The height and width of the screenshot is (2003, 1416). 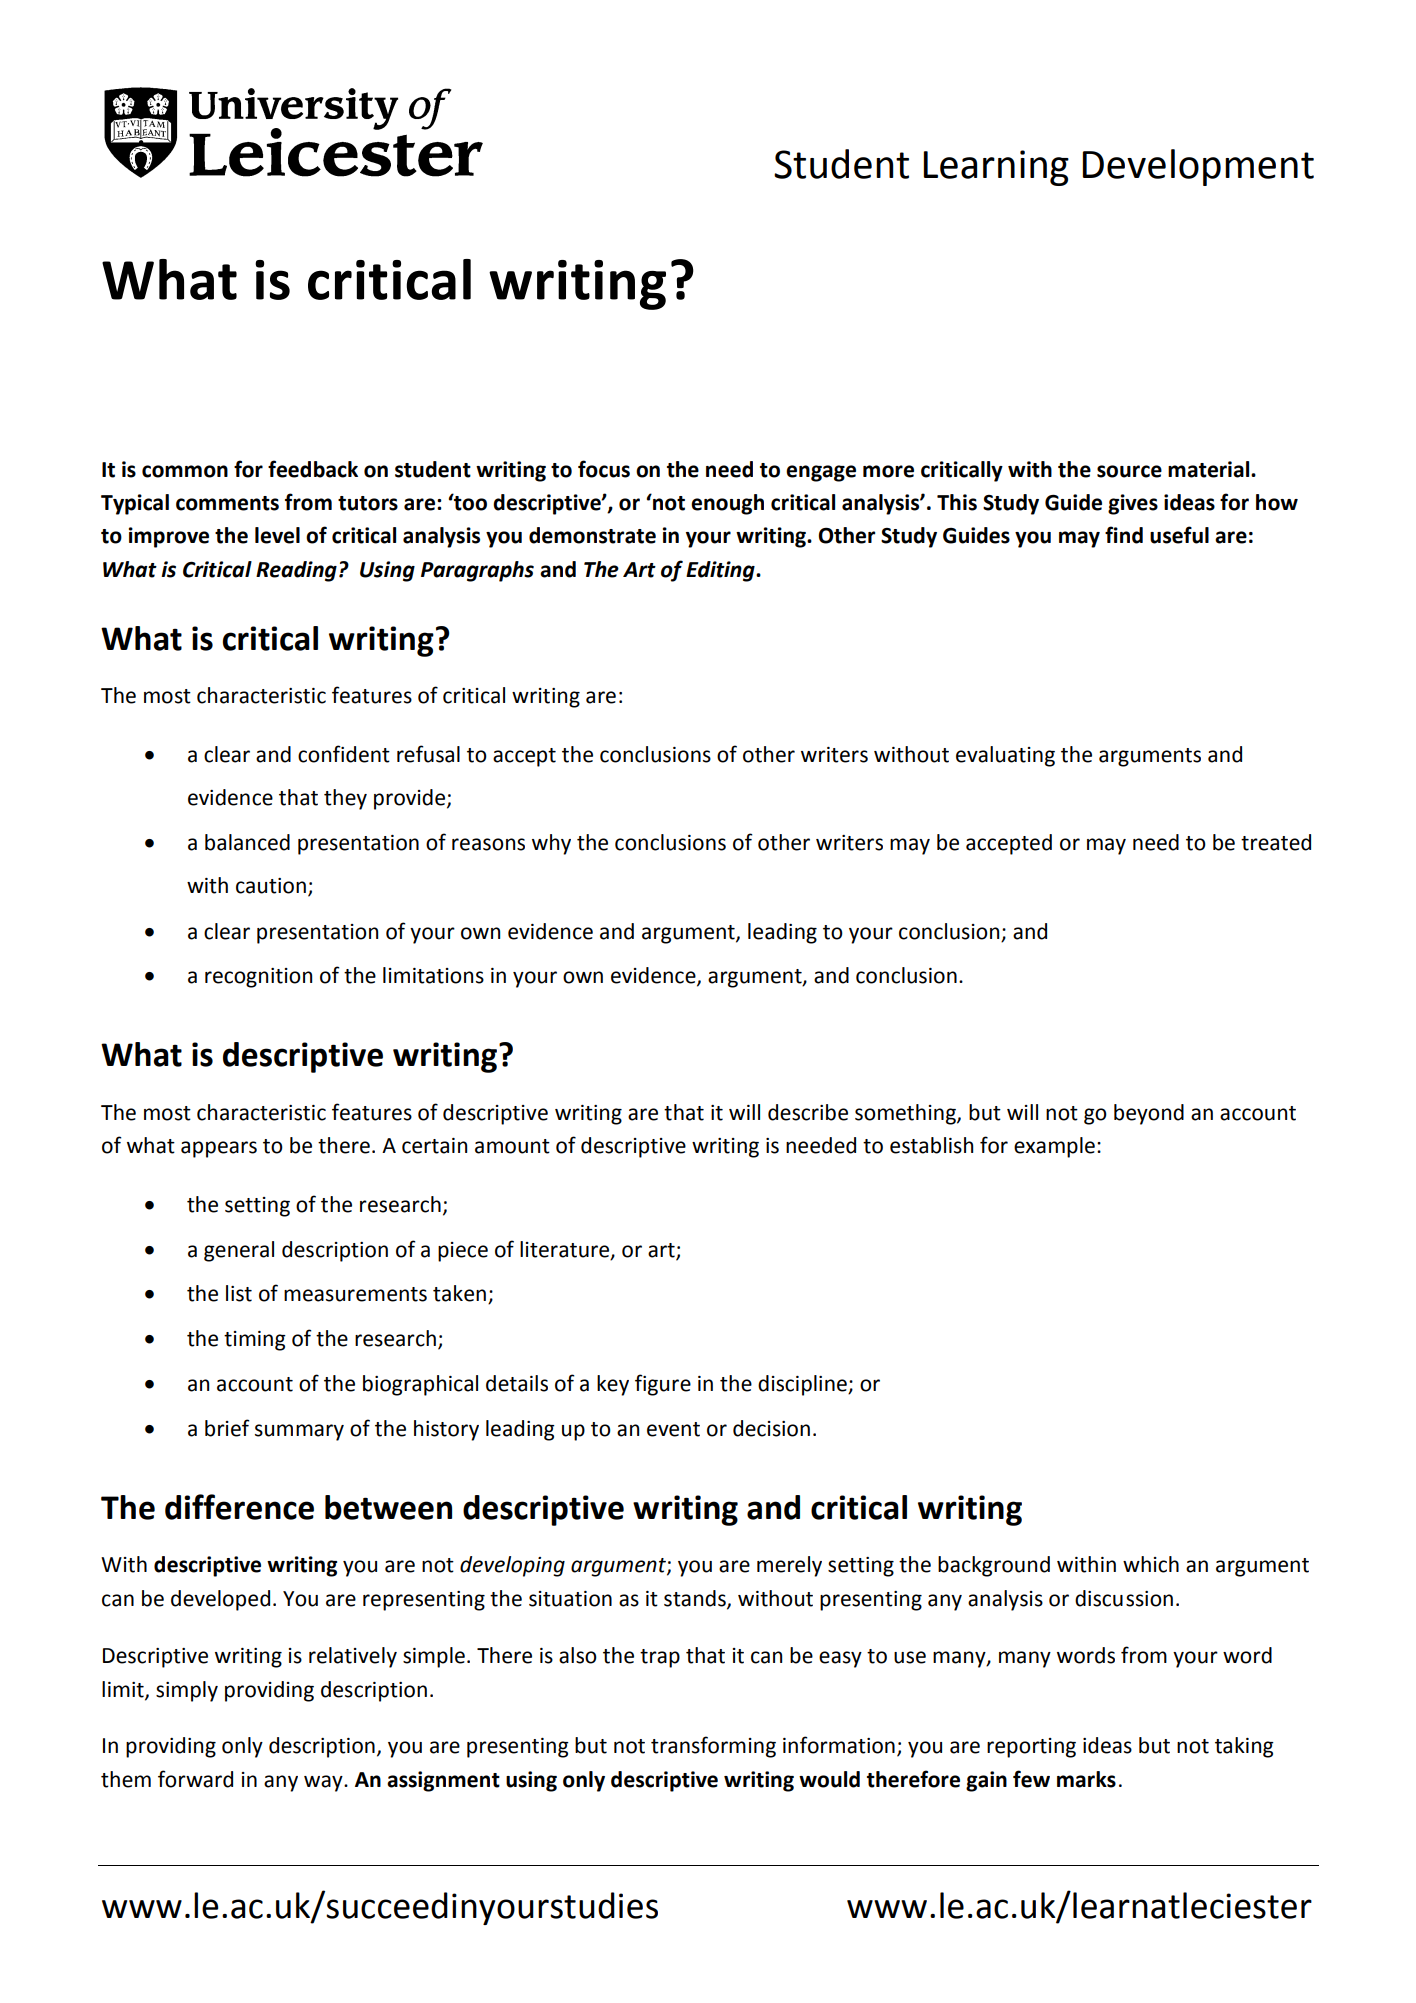 What do you see at coordinates (313, 469) in the screenshot?
I see `feedback` at bounding box center [313, 469].
